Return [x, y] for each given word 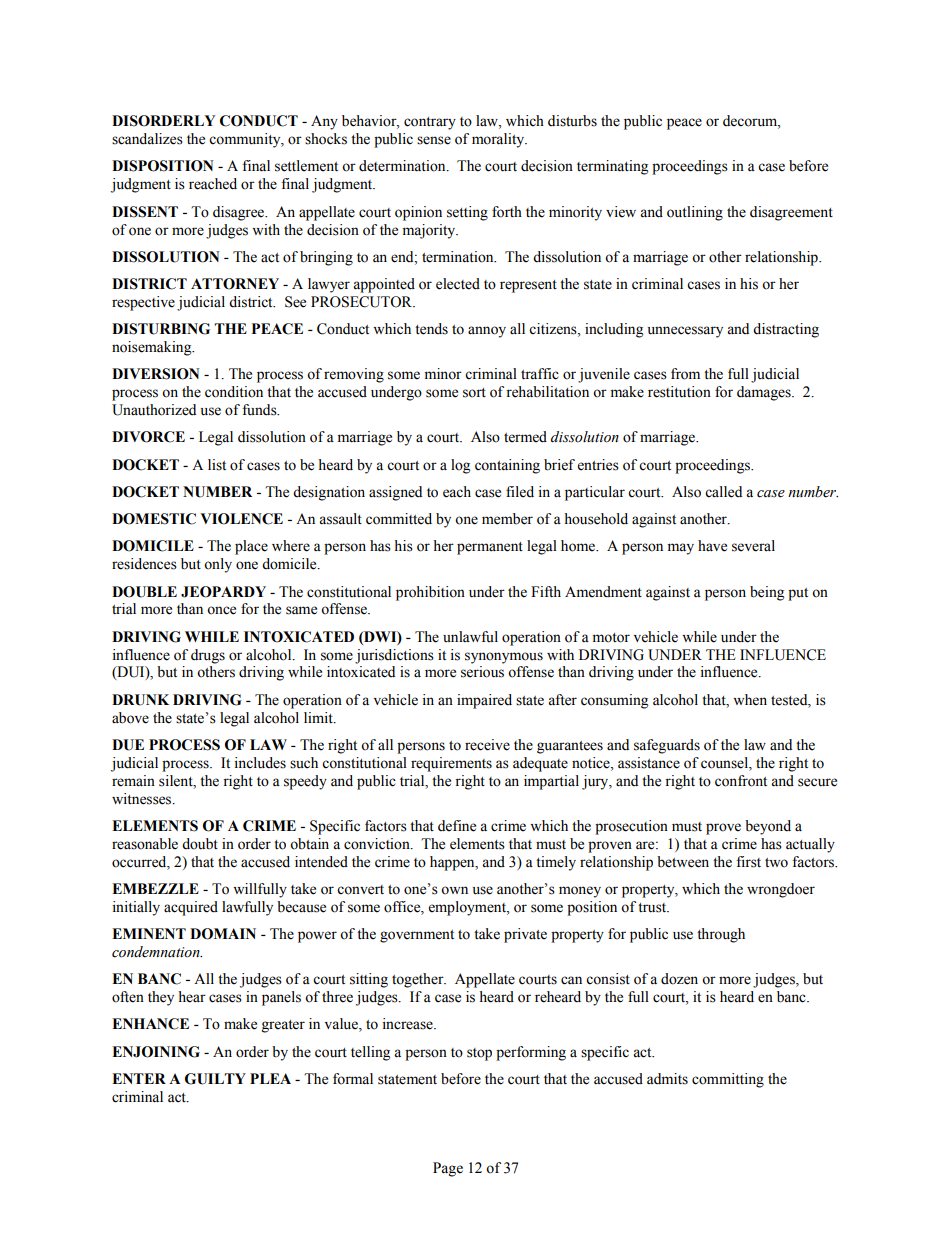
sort [474, 393]
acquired [191, 908]
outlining [695, 213]
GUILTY [215, 1079]
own [454, 890]
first [748, 862]
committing [728, 1080]
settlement [306, 166]
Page [448, 1169]
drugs [208, 656]
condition [234, 392]
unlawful [470, 636]
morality [499, 140]
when [750, 700]
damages [765, 393]
